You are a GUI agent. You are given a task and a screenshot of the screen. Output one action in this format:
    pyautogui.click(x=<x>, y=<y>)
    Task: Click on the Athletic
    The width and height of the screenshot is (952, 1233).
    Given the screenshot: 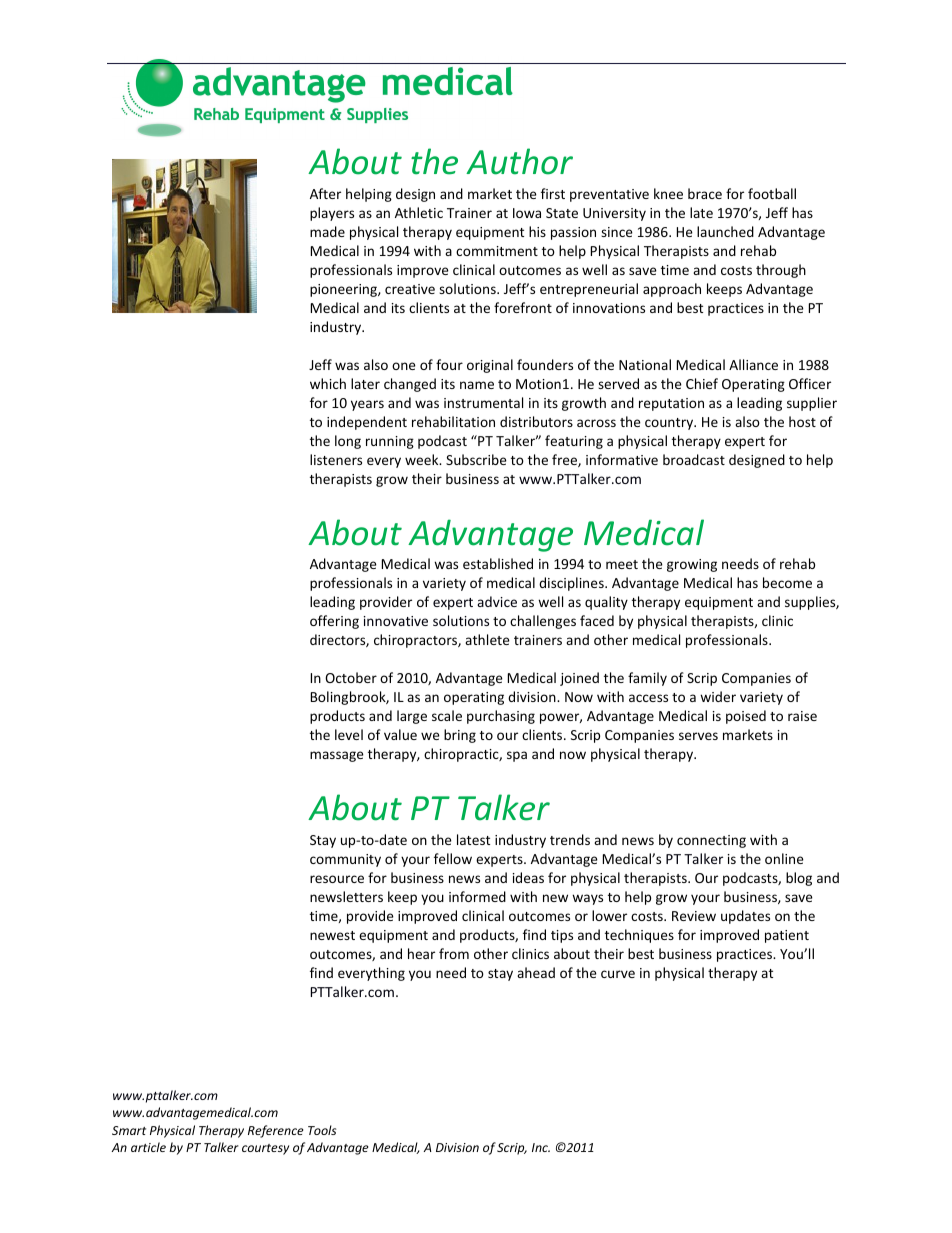 What is the action you would take?
    pyautogui.click(x=419, y=212)
